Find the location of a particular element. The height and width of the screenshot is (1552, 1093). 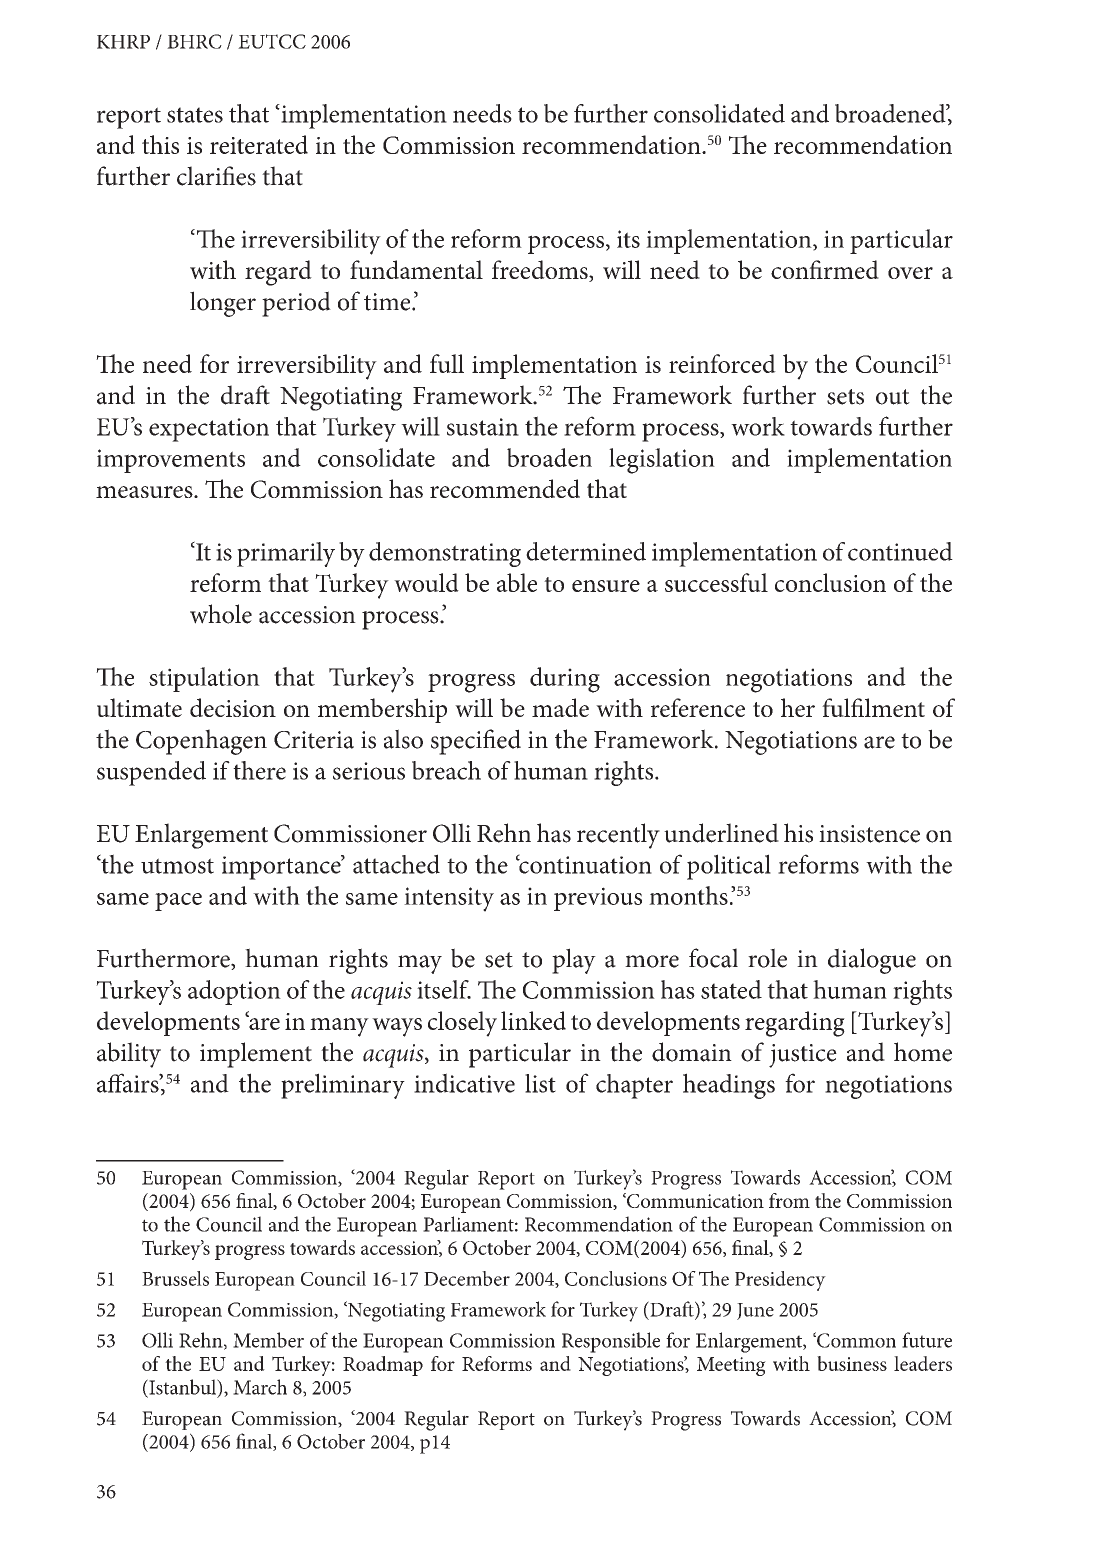

March is located at coordinates (260, 1387).
